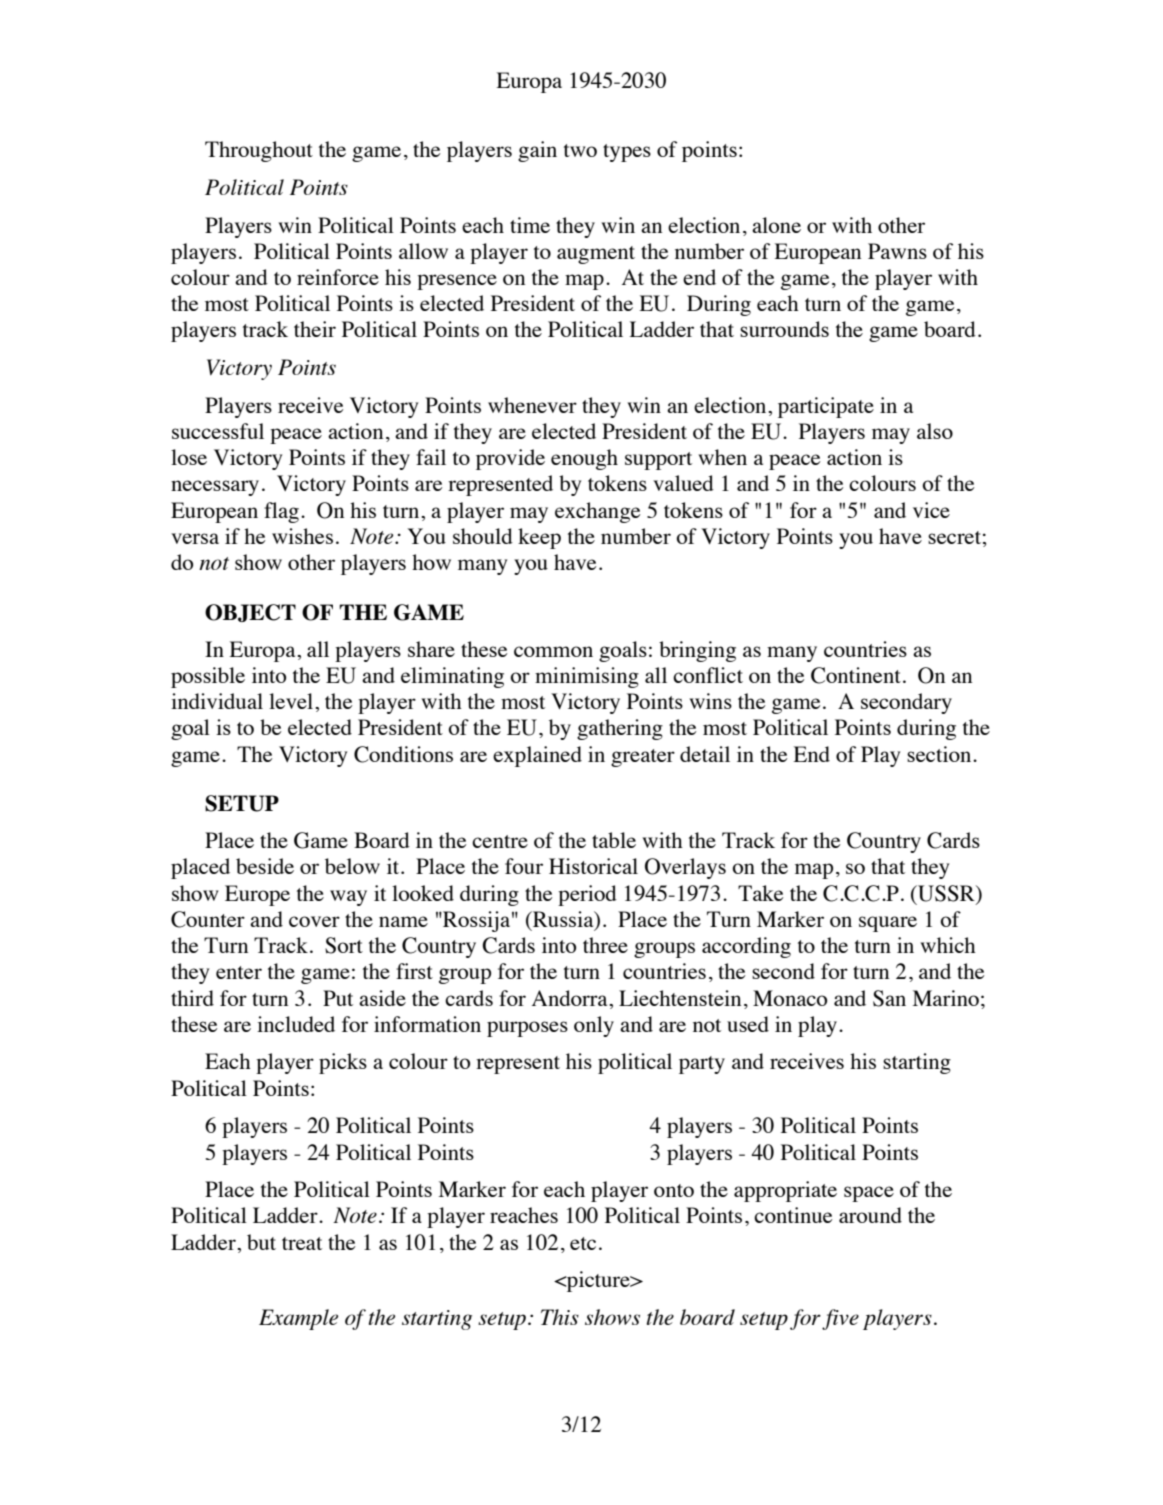 The height and width of the page is (1505, 1163). Describe the element at coordinates (840, 1319) in the page. I see `five` at that location.
